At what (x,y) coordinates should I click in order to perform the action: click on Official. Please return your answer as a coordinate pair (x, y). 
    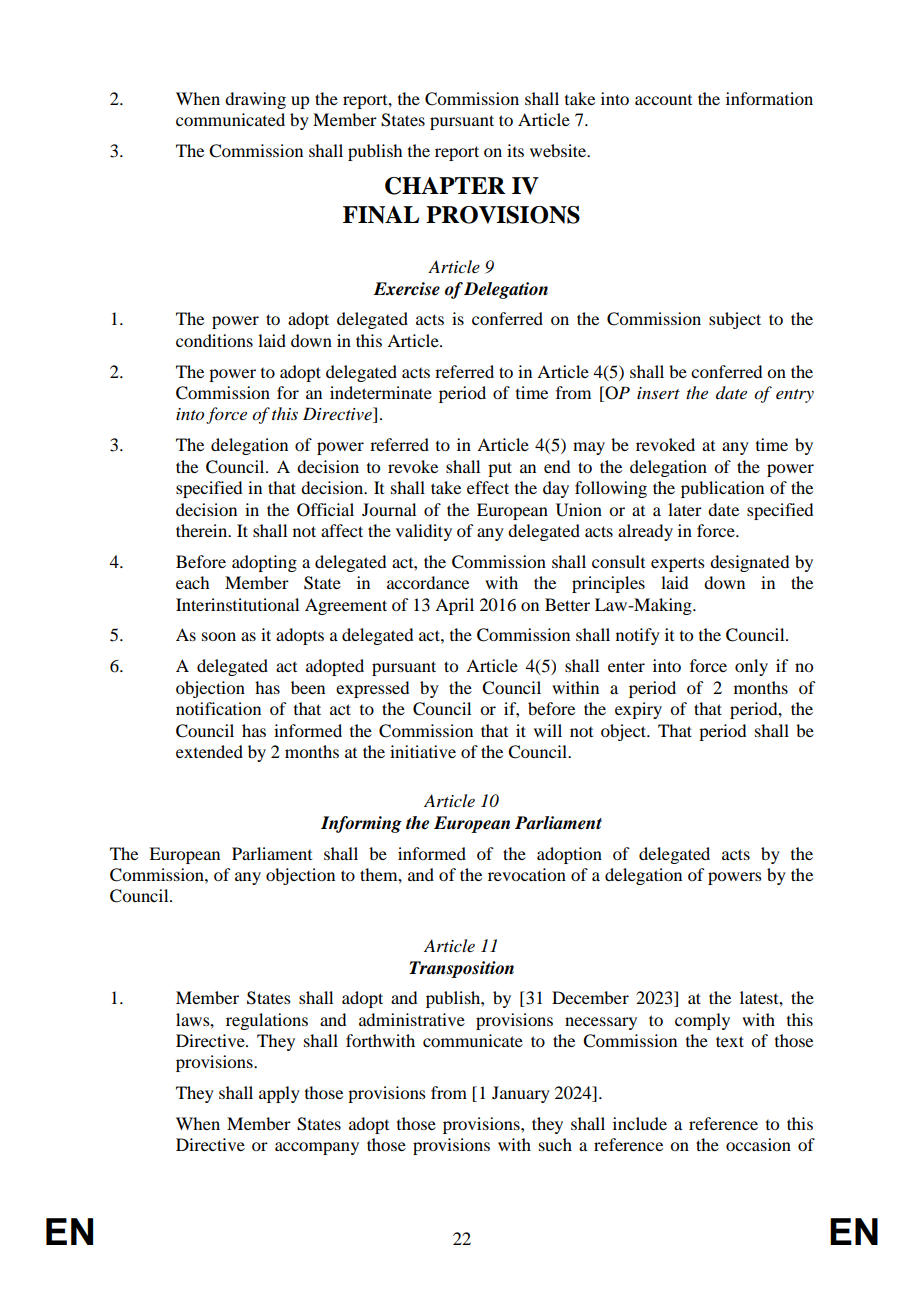
    Looking at the image, I should click on (325, 510).
